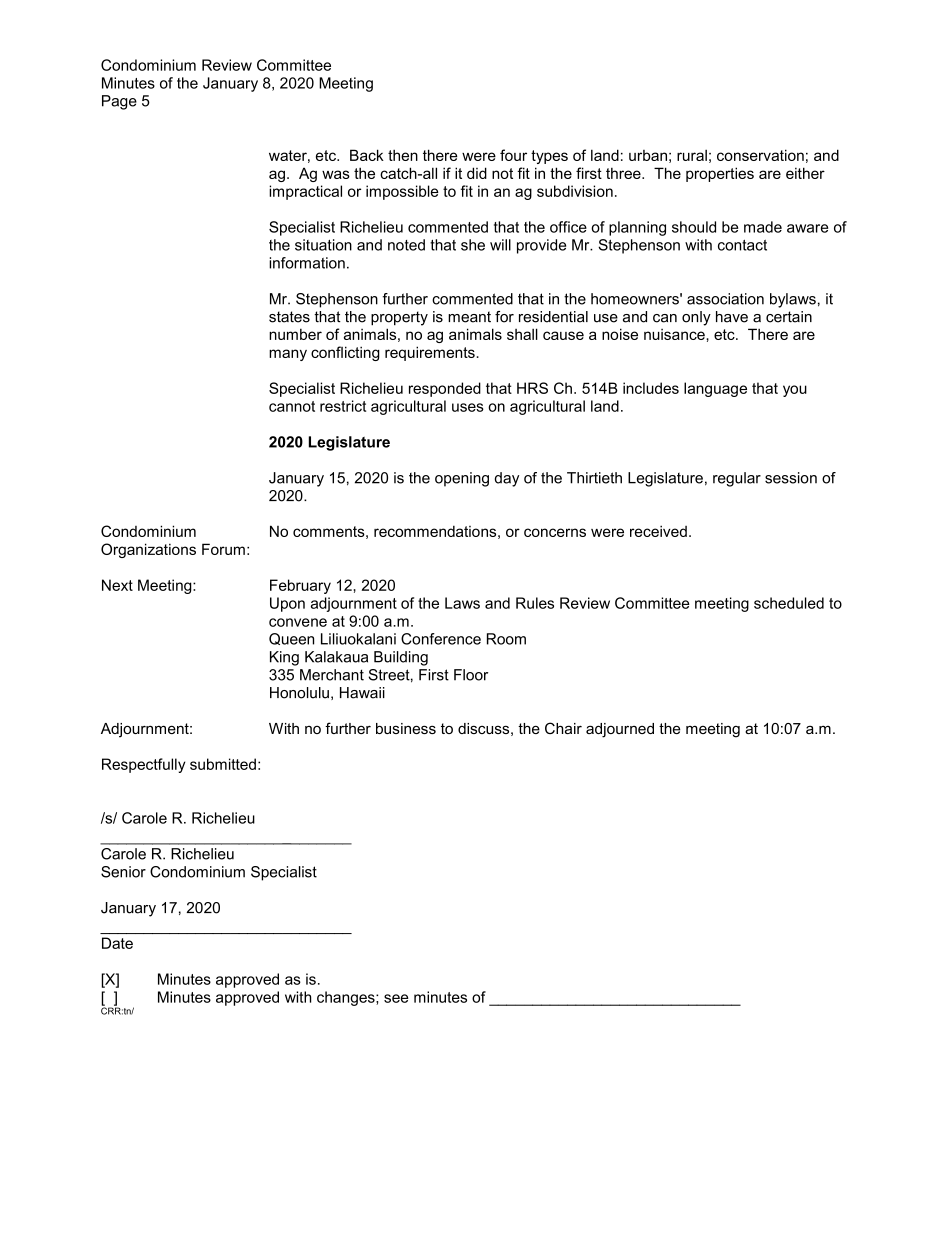  Describe the element at coordinates (658, 531) in the screenshot. I see `received` at that location.
